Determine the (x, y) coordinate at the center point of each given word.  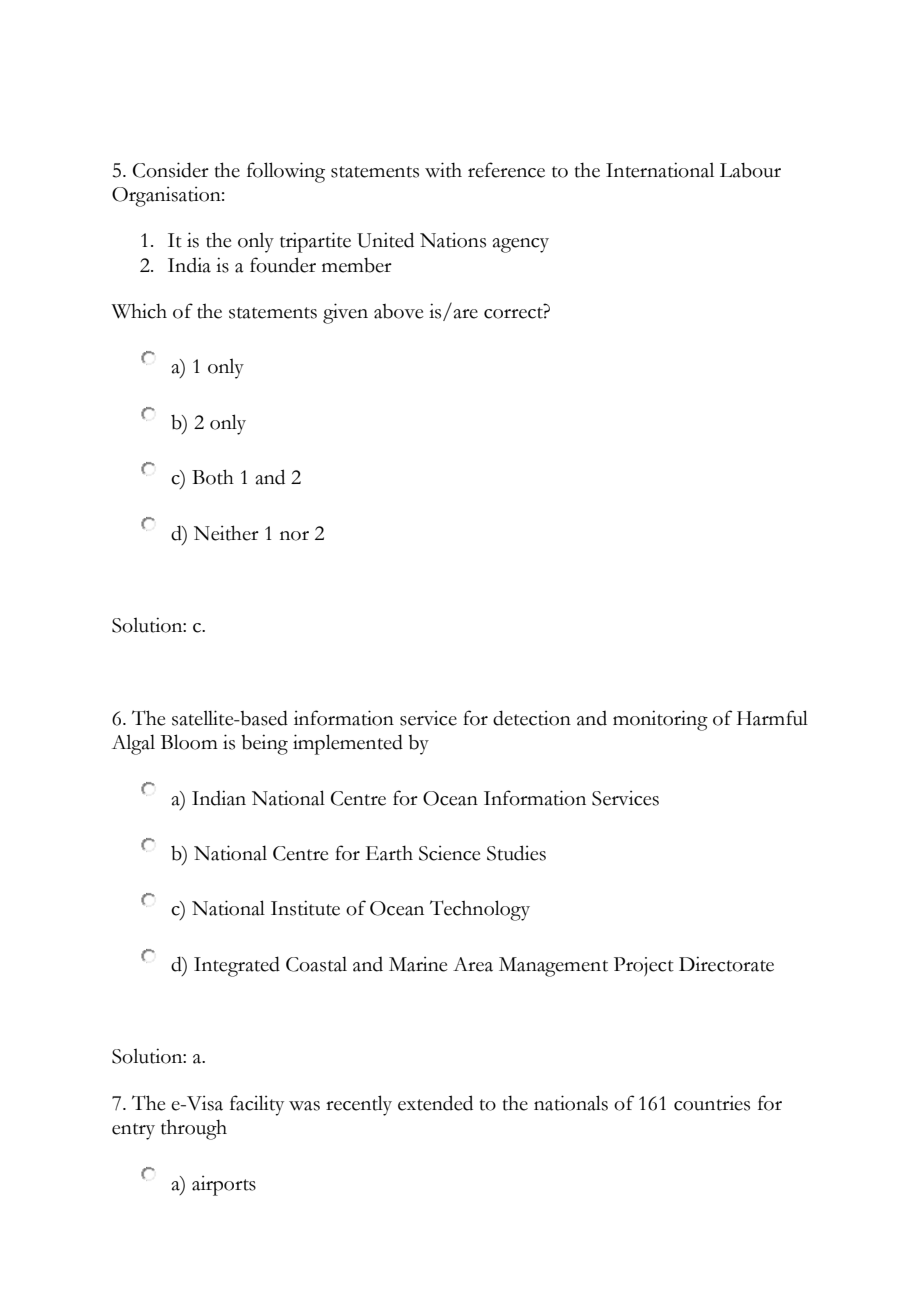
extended (435, 1103)
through (194, 1129)
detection (532, 718)
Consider (171, 170)
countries (712, 1103)
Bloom (189, 742)
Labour (750, 170)
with (443, 170)
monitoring (660, 720)
